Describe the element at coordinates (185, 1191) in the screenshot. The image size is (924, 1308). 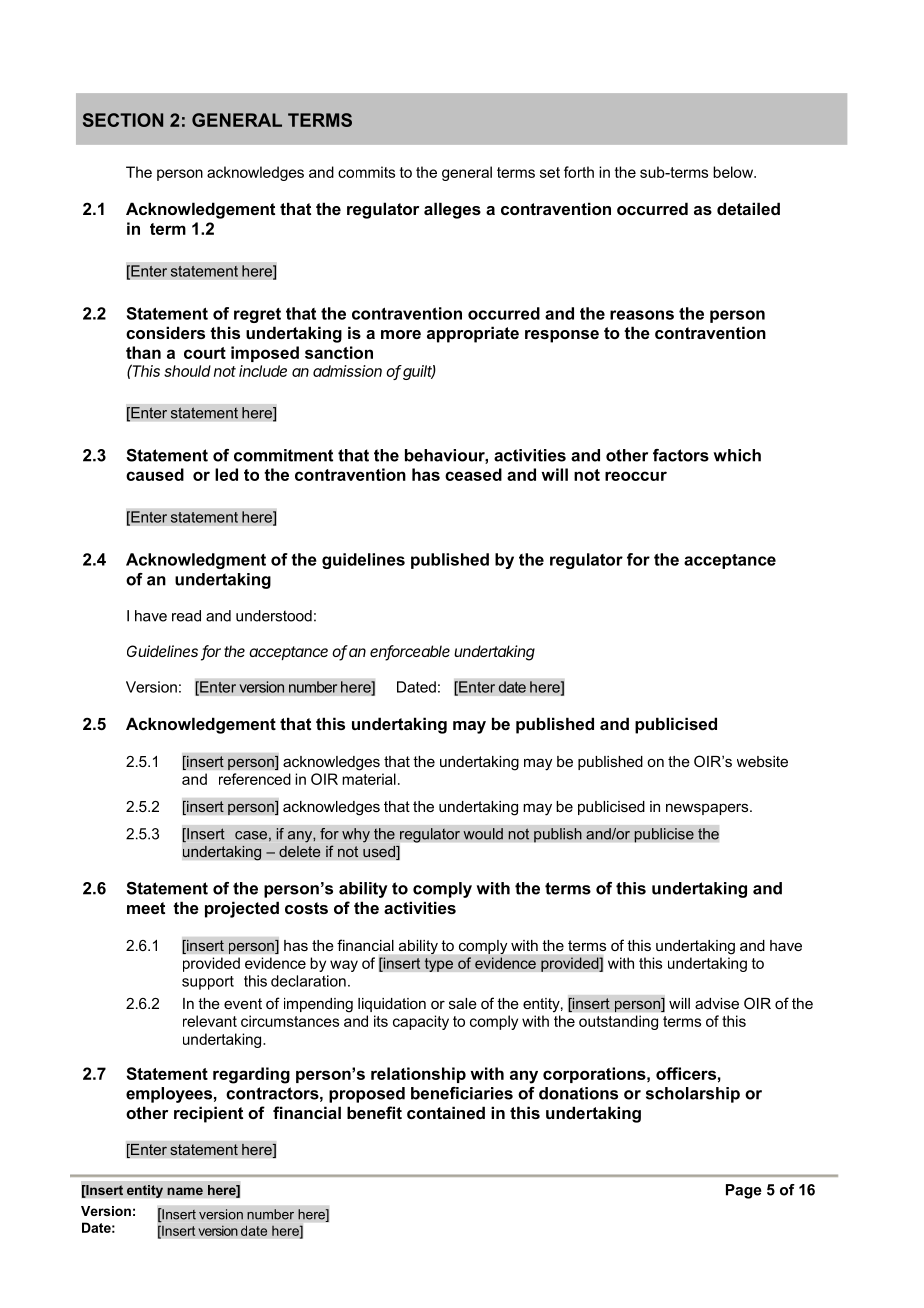
I see `name` at that location.
